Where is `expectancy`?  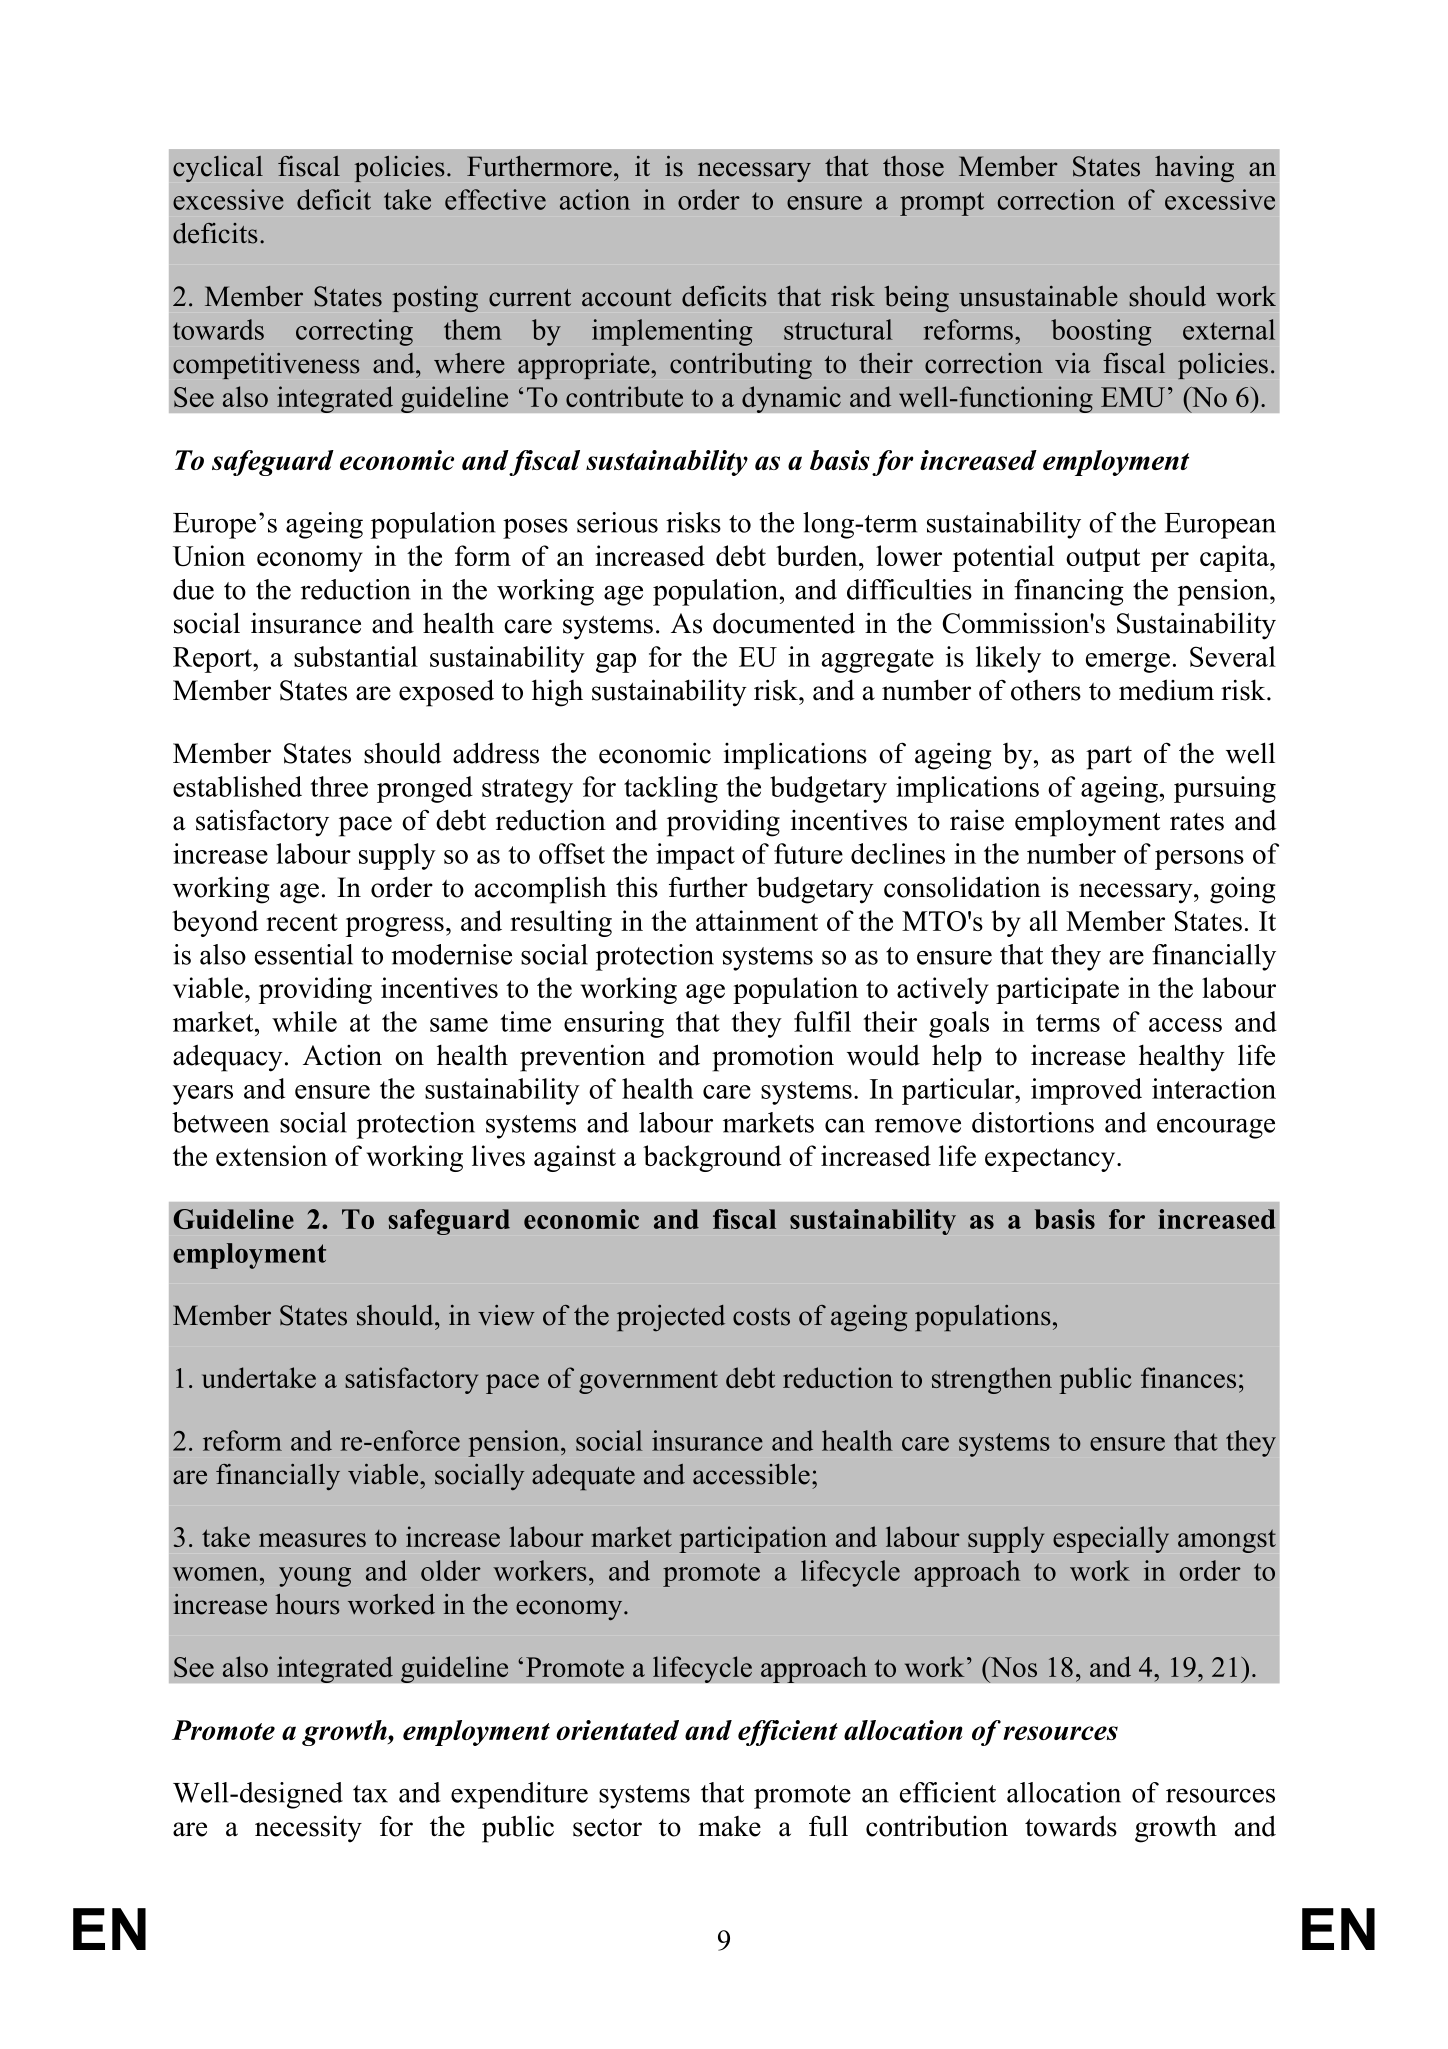 expectancy is located at coordinates (1051, 1160).
